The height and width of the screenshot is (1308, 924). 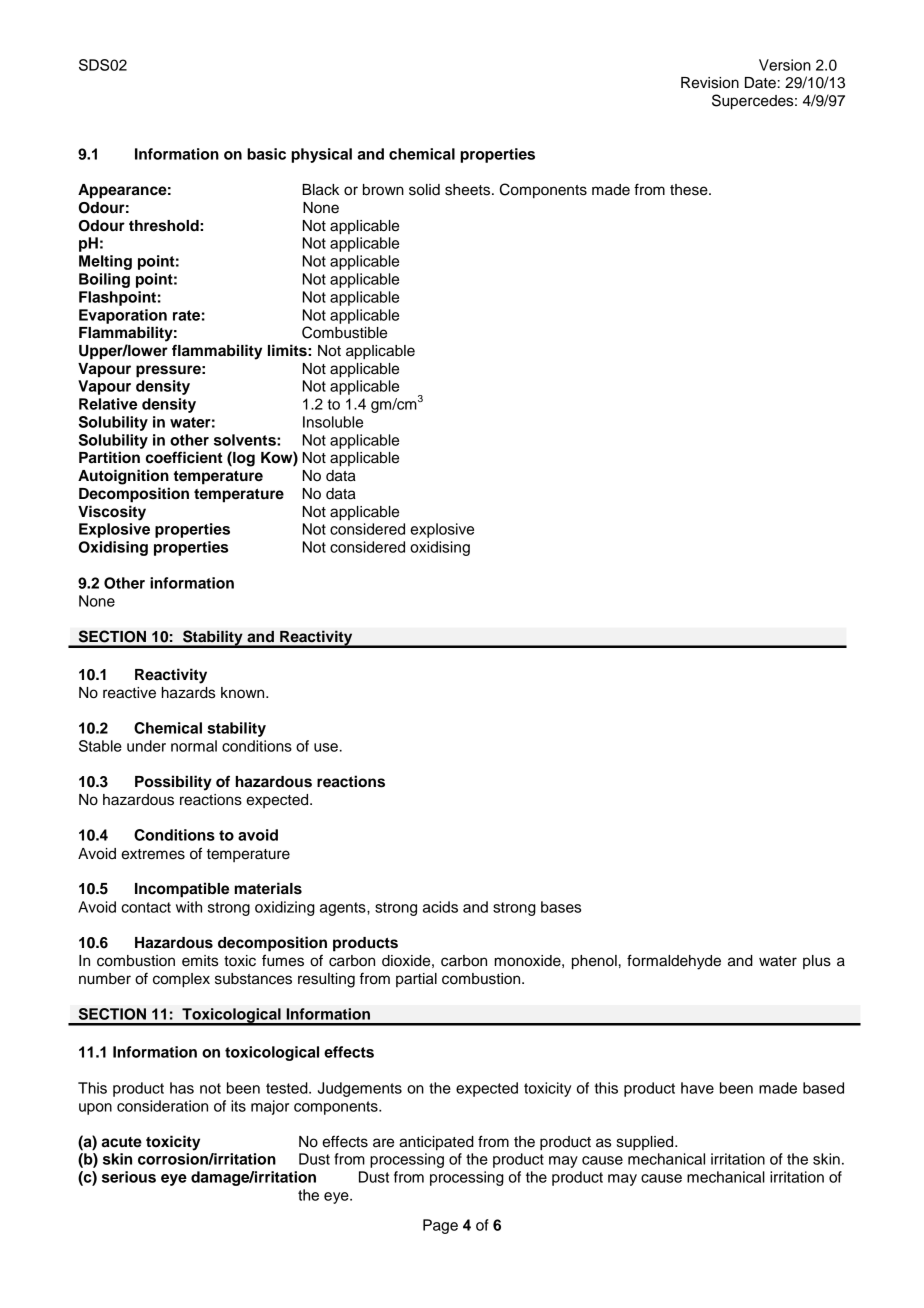 I want to click on normal, so click(x=194, y=746).
